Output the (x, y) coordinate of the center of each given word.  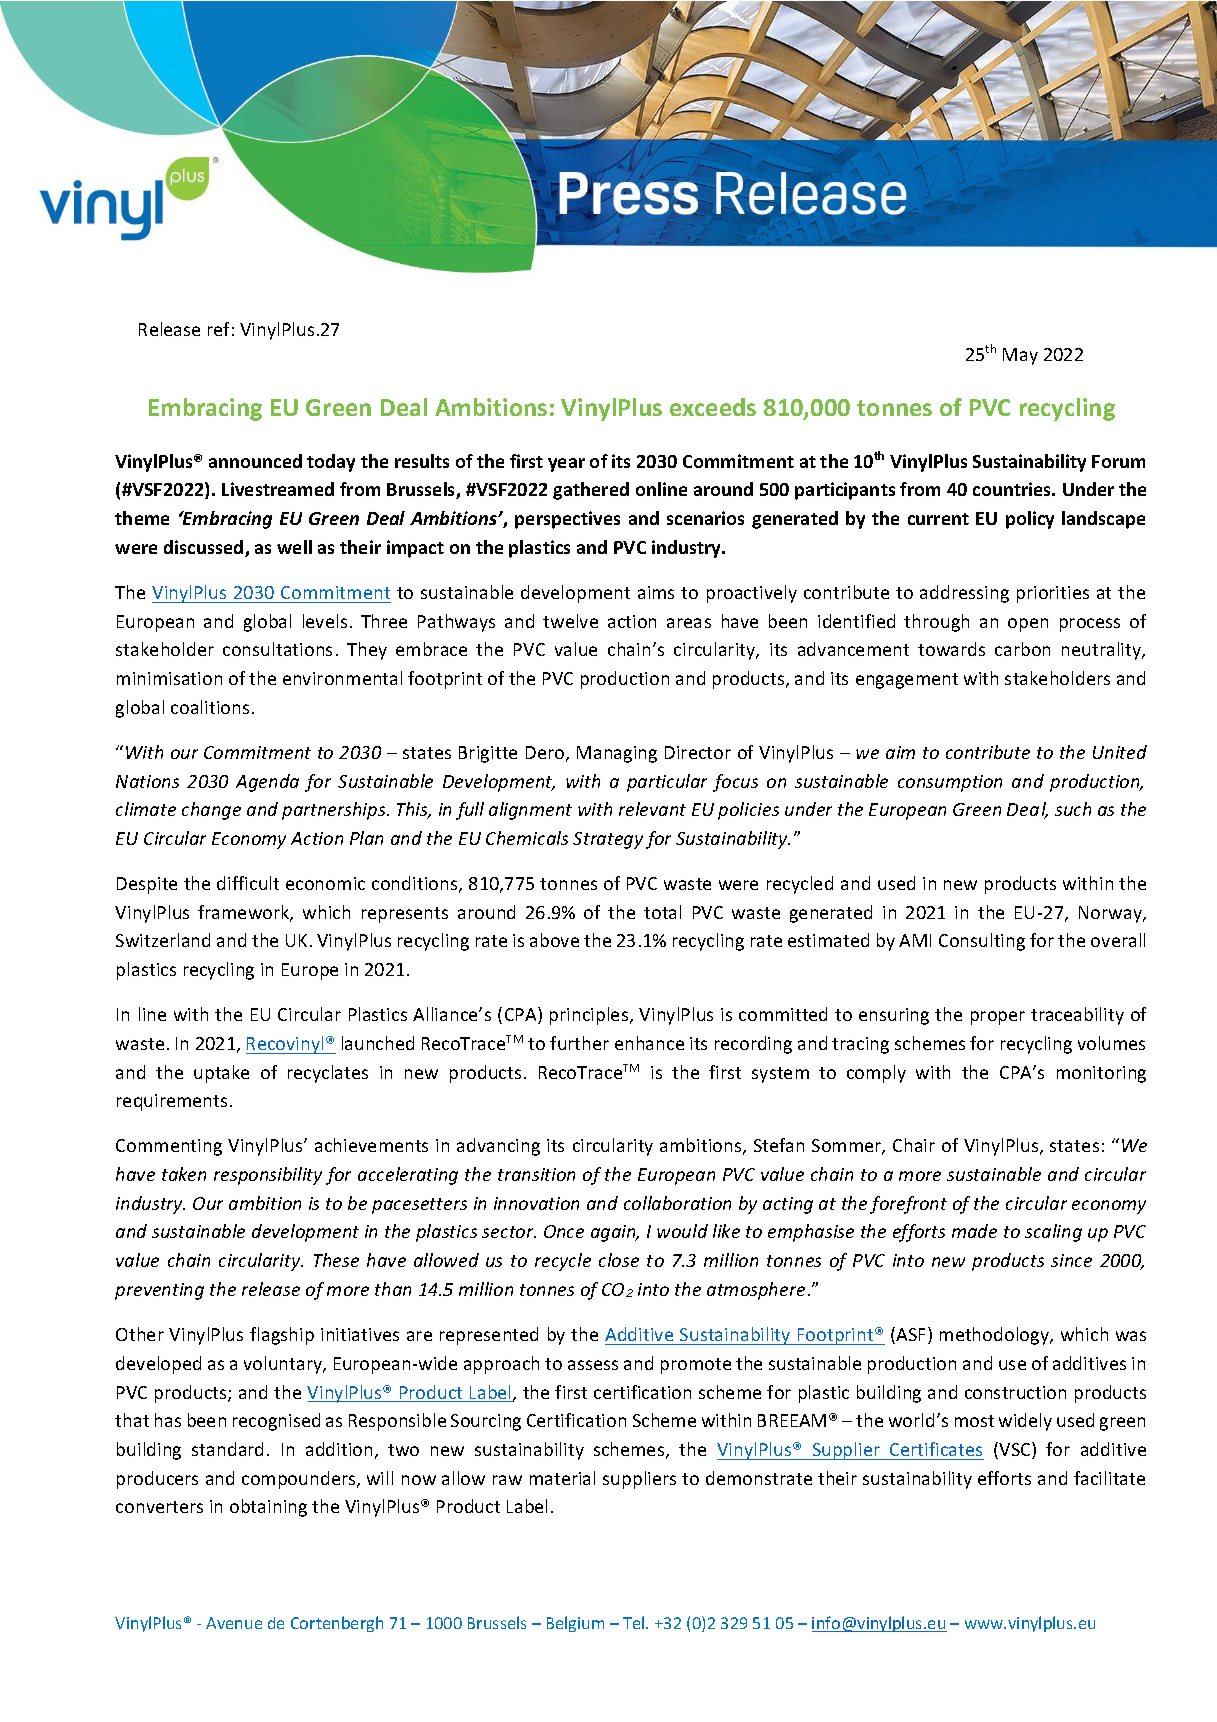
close (619, 1260)
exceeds (713, 407)
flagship (282, 1336)
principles (590, 1016)
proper (998, 1018)
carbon (1022, 649)
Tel (635, 1622)
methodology (995, 1336)
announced (255, 461)
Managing (617, 754)
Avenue (234, 1623)
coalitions (210, 707)
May (1020, 356)
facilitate (1109, 1478)
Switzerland (163, 940)
